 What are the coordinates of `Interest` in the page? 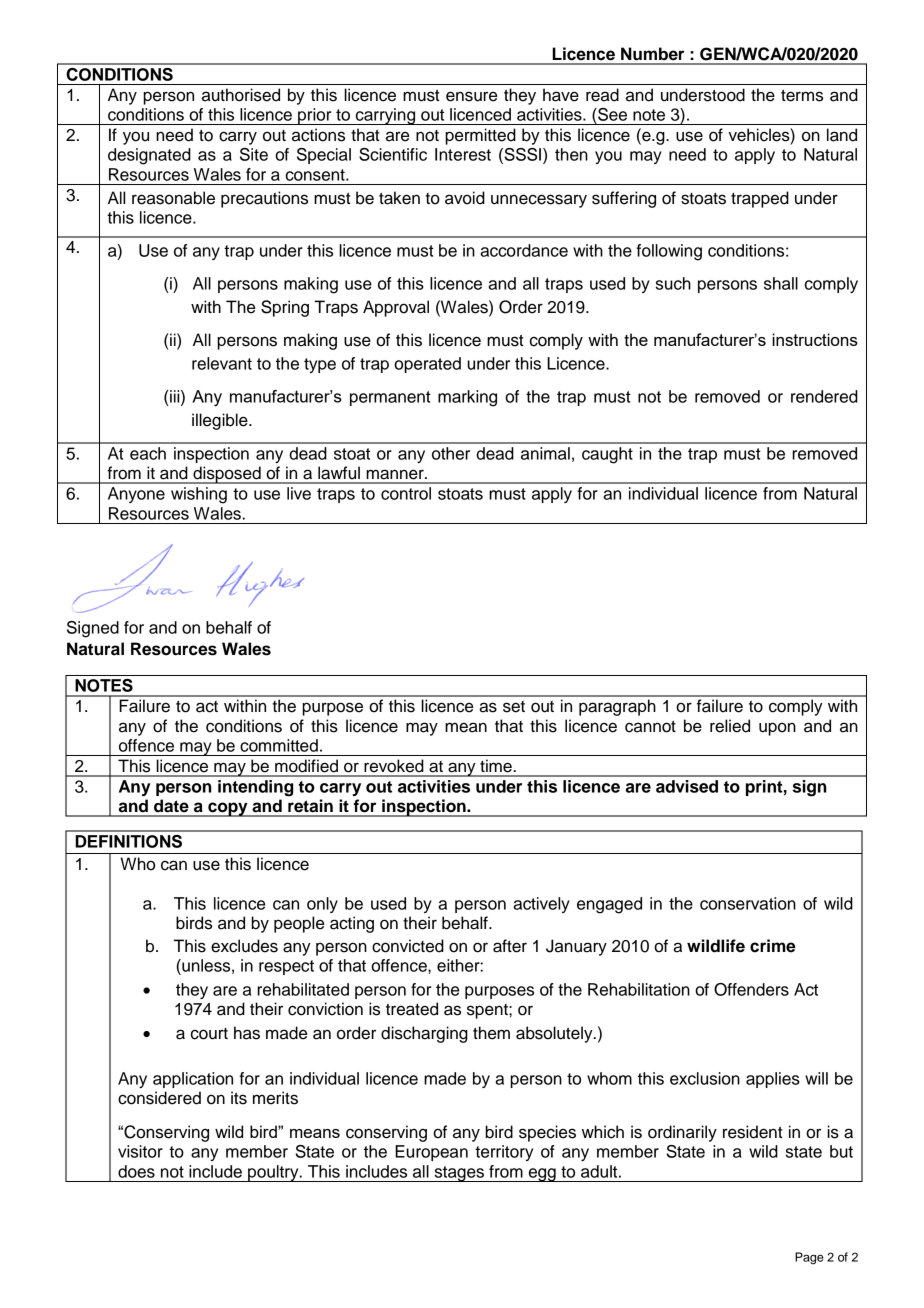 It's located at (463, 154).
